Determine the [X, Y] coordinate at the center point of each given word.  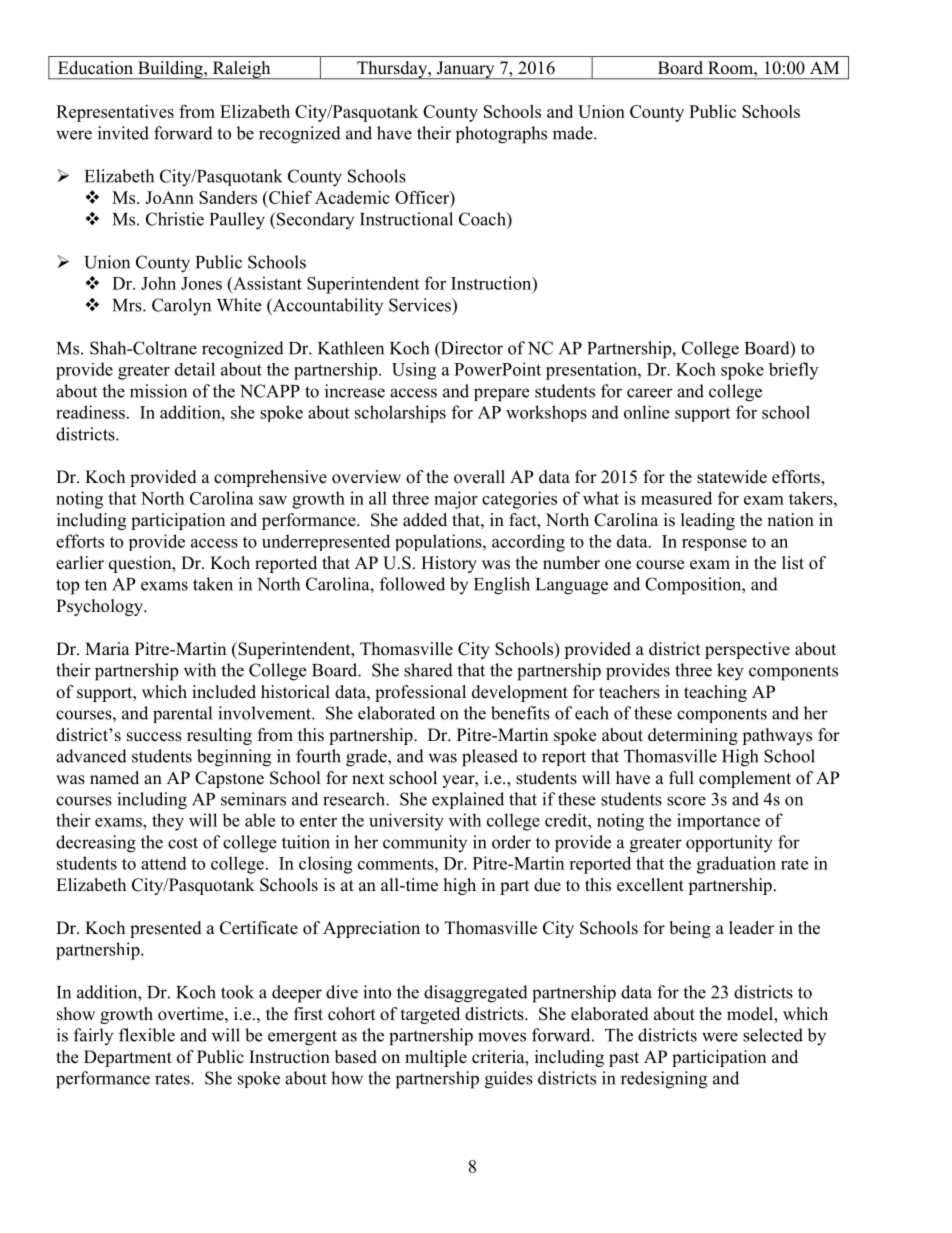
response [714, 545]
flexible [147, 1035]
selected [773, 1035]
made [574, 133]
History [449, 564]
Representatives [115, 113]
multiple [436, 1058]
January [465, 70]
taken [213, 584]
